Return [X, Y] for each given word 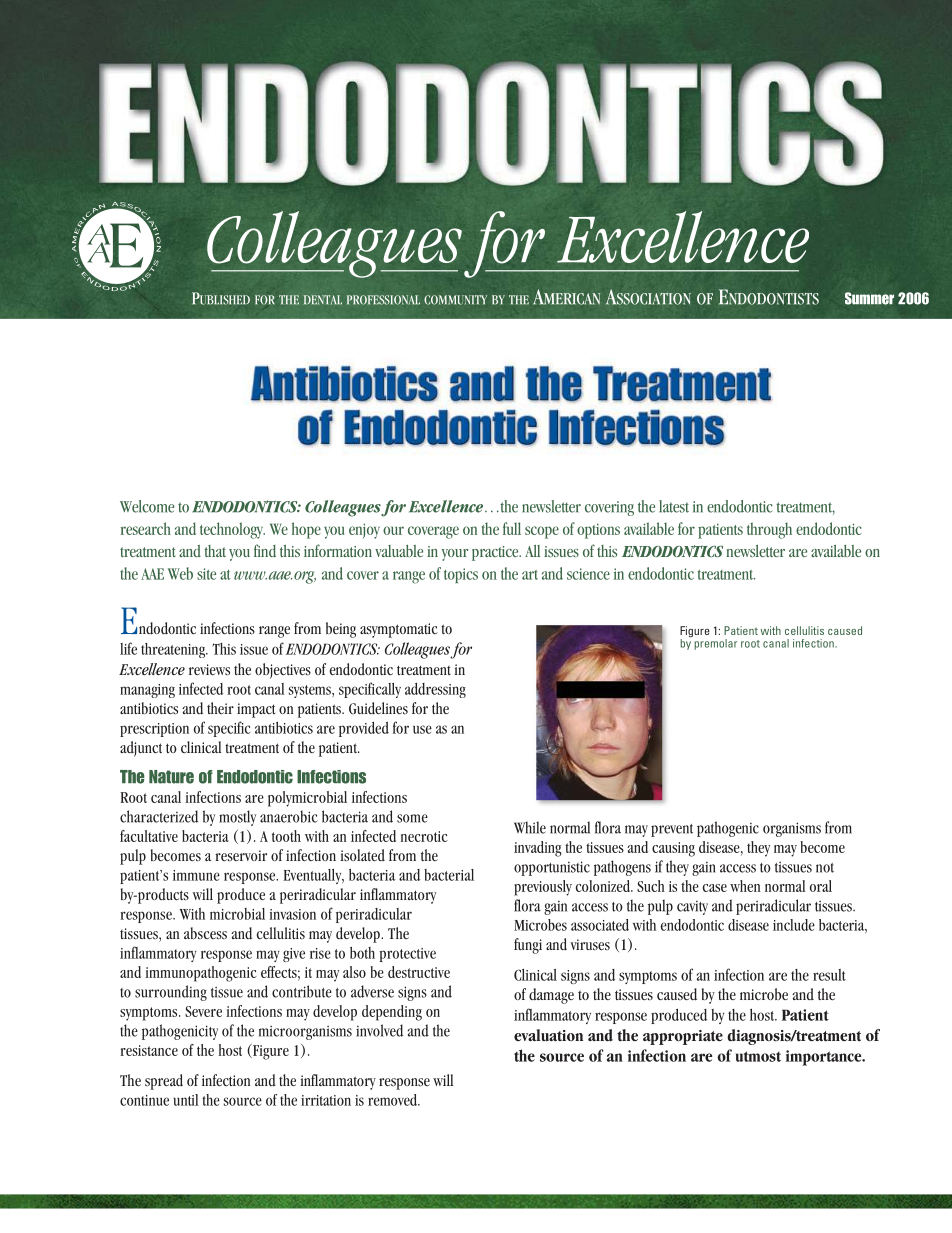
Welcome [147, 506]
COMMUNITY [455, 300]
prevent [672, 830]
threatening [174, 650]
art [530, 575]
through [769, 530]
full [512, 528]
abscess [205, 933]
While [530, 827]
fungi [528, 946]
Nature [171, 777]
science [588, 574]
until [186, 1100]
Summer [869, 298]
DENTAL [323, 300]
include [794, 925]
